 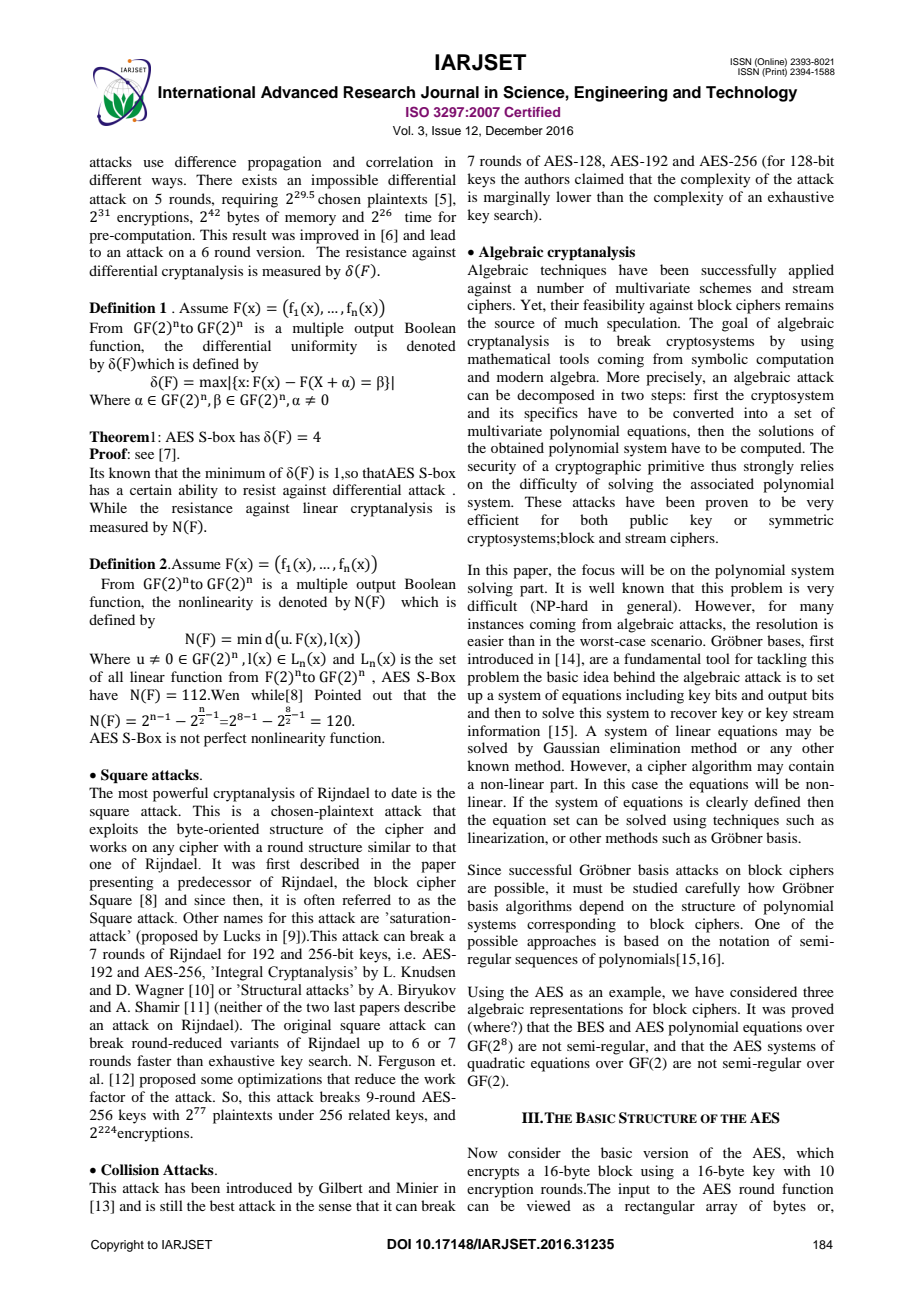 I want to click on security, so click(x=492, y=467).
